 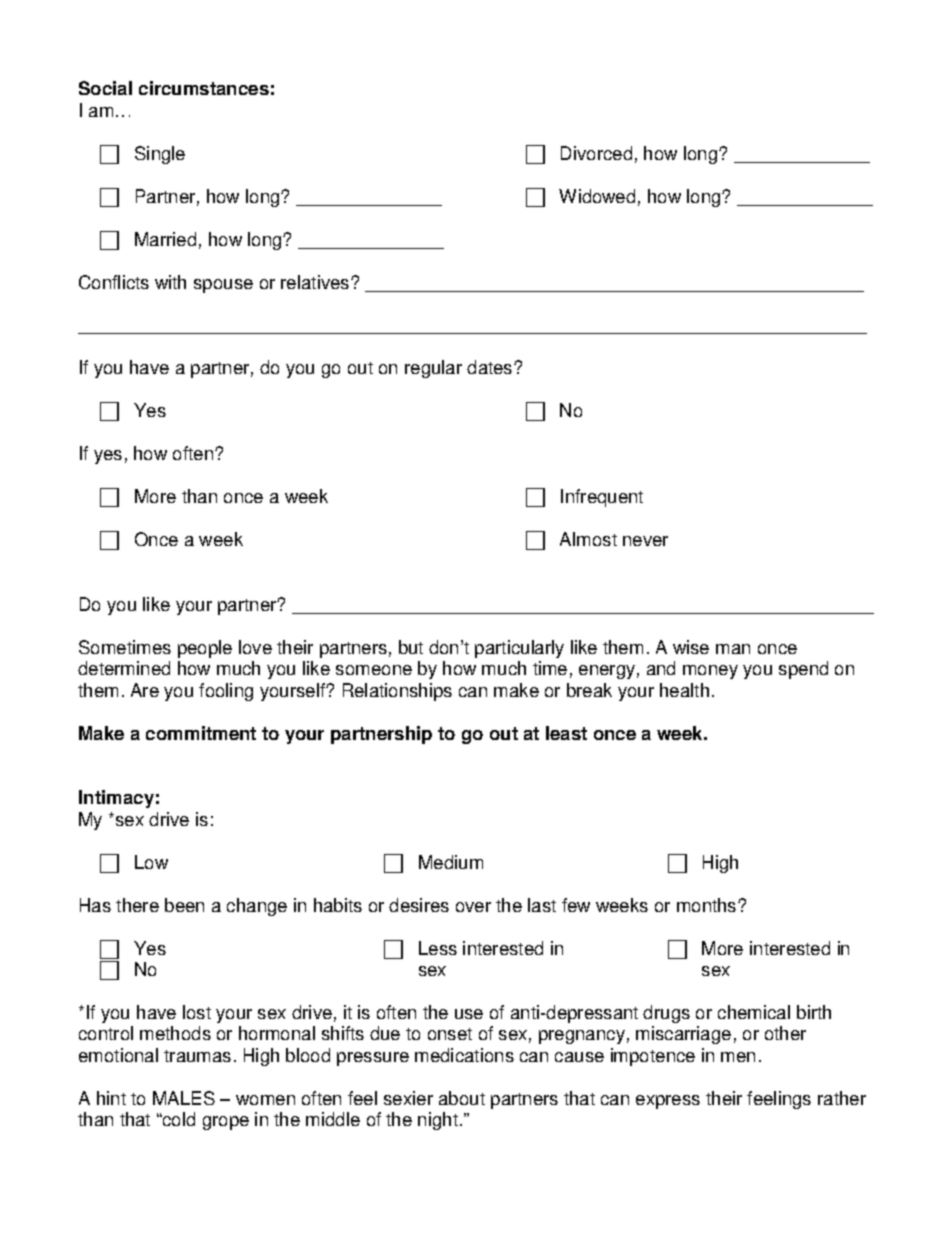 What do you see at coordinates (597, 196) in the document?
I see `Widowed` at bounding box center [597, 196].
